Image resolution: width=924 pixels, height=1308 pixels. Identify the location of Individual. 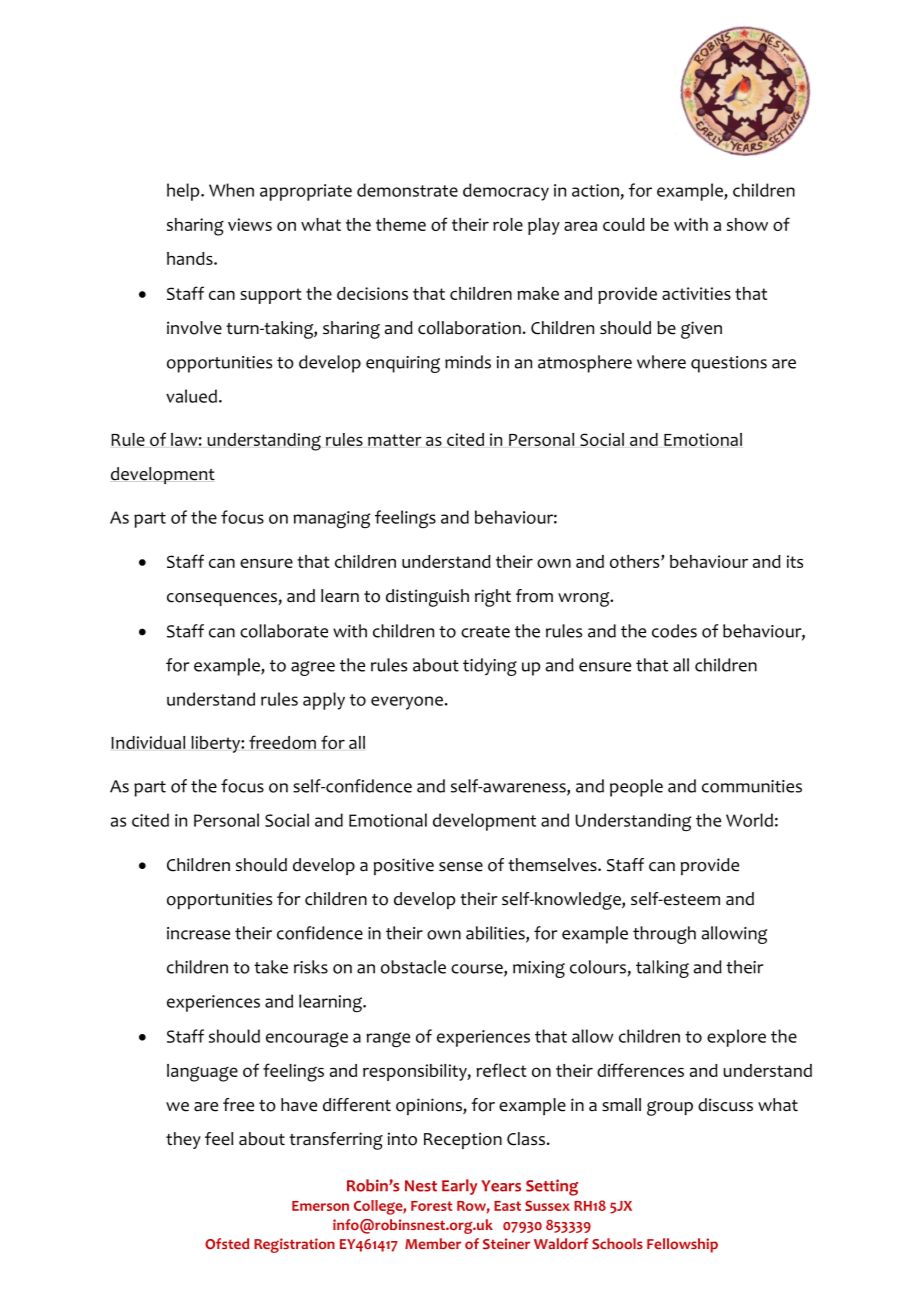
(148, 742).
